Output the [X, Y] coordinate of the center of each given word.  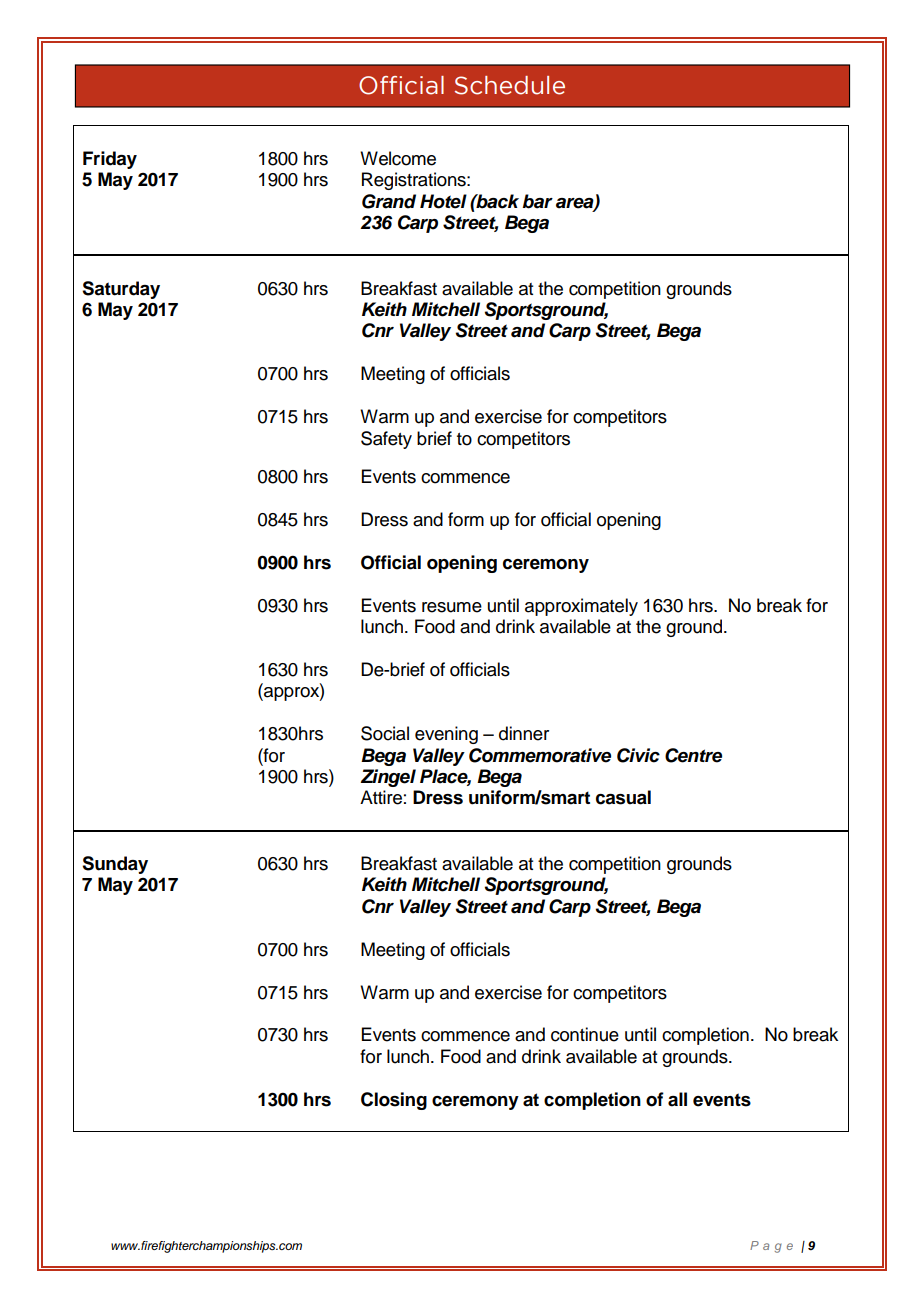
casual [623, 797]
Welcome [398, 158]
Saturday [121, 290]
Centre [693, 755]
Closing [394, 1101]
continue [585, 1034]
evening [446, 735]
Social [385, 733]
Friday [110, 160]
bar [537, 201]
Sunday [115, 865]
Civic [638, 755]
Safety [386, 440]
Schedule [510, 85]
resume [452, 607]
